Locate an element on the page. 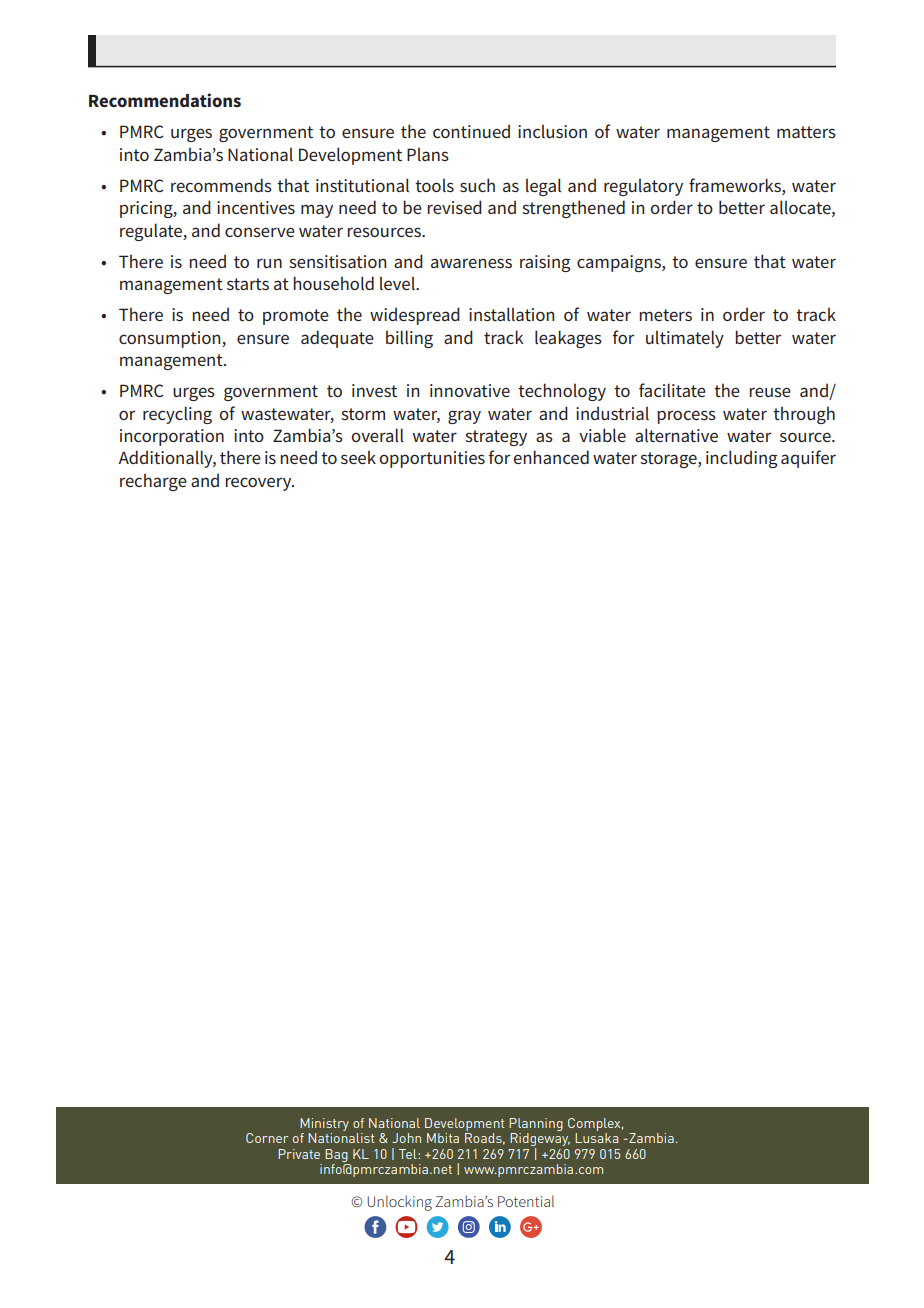 This page has width=924, height=1308. opportunities is located at coordinates (432, 459).
